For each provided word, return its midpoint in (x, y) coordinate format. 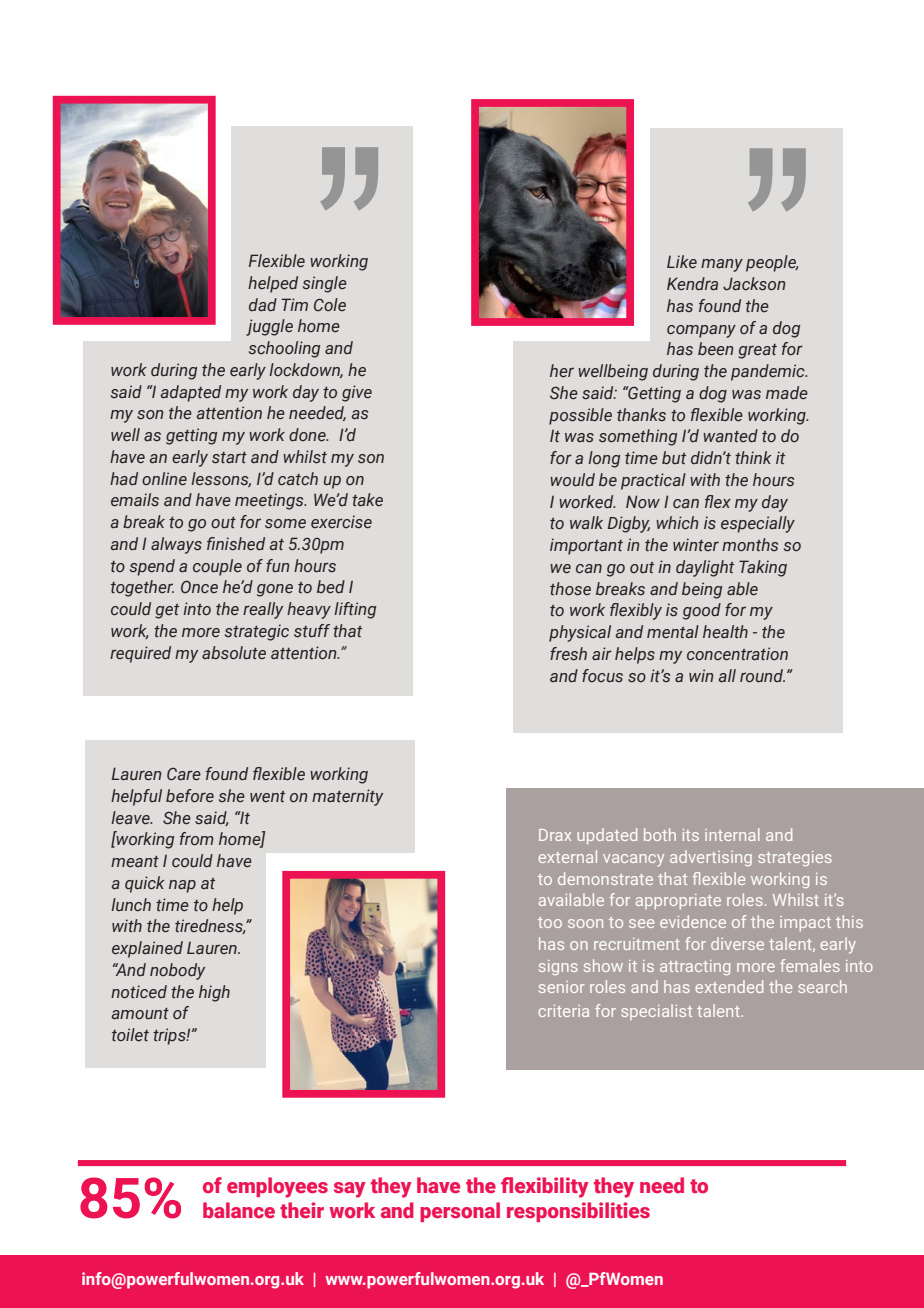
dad (263, 305)
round (762, 676)
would (572, 480)
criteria (563, 1011)
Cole (330, 304)
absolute (234, 653)
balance (239, 1210)
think (753, 457)
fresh (568, 654)
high (214, 993)
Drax (555, 835)
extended (729, 986)
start (229, 458)
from (197, 838)
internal (732, 834)
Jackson (754, 284)
